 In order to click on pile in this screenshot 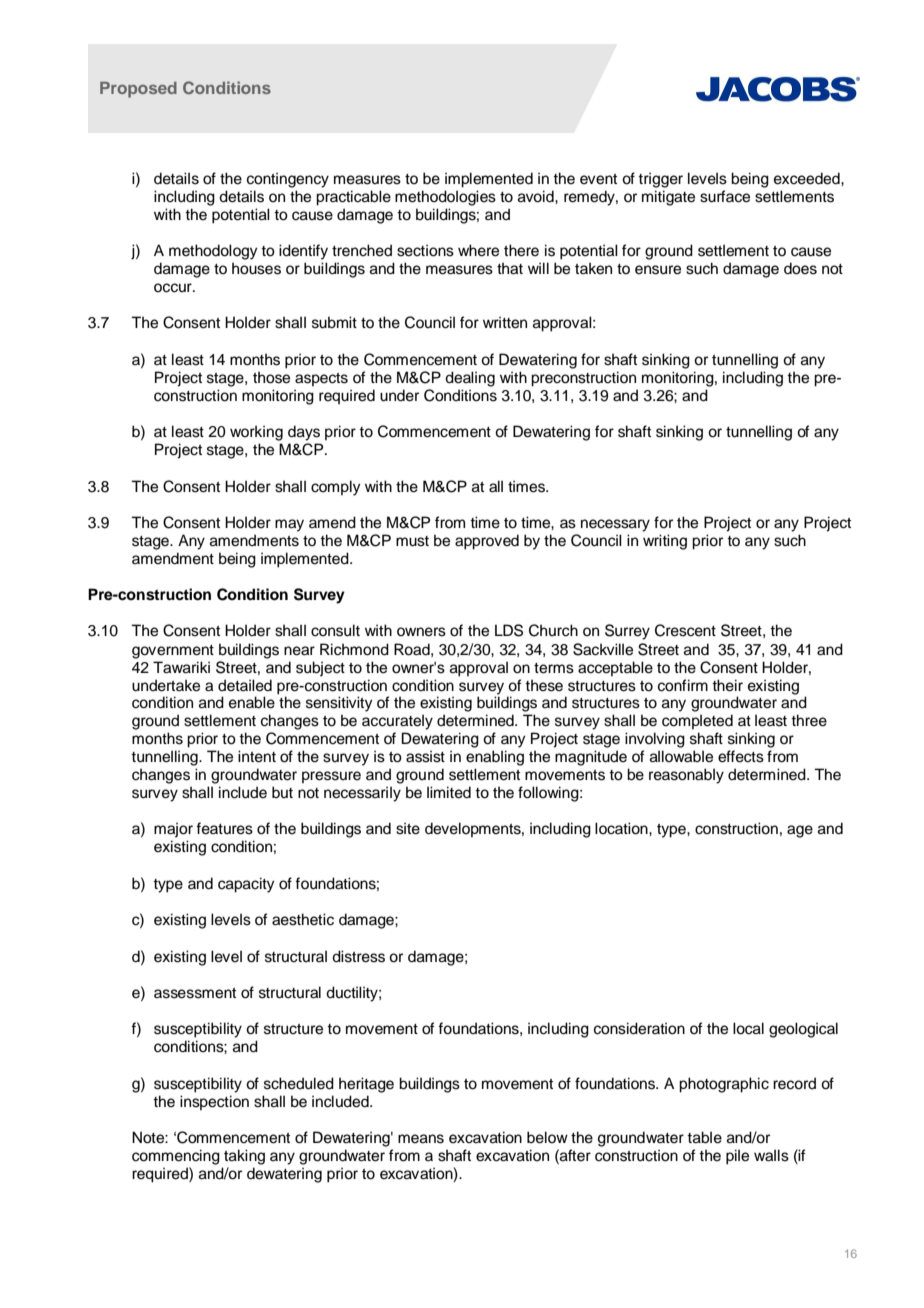, I will do `click(737, 1157)`.
